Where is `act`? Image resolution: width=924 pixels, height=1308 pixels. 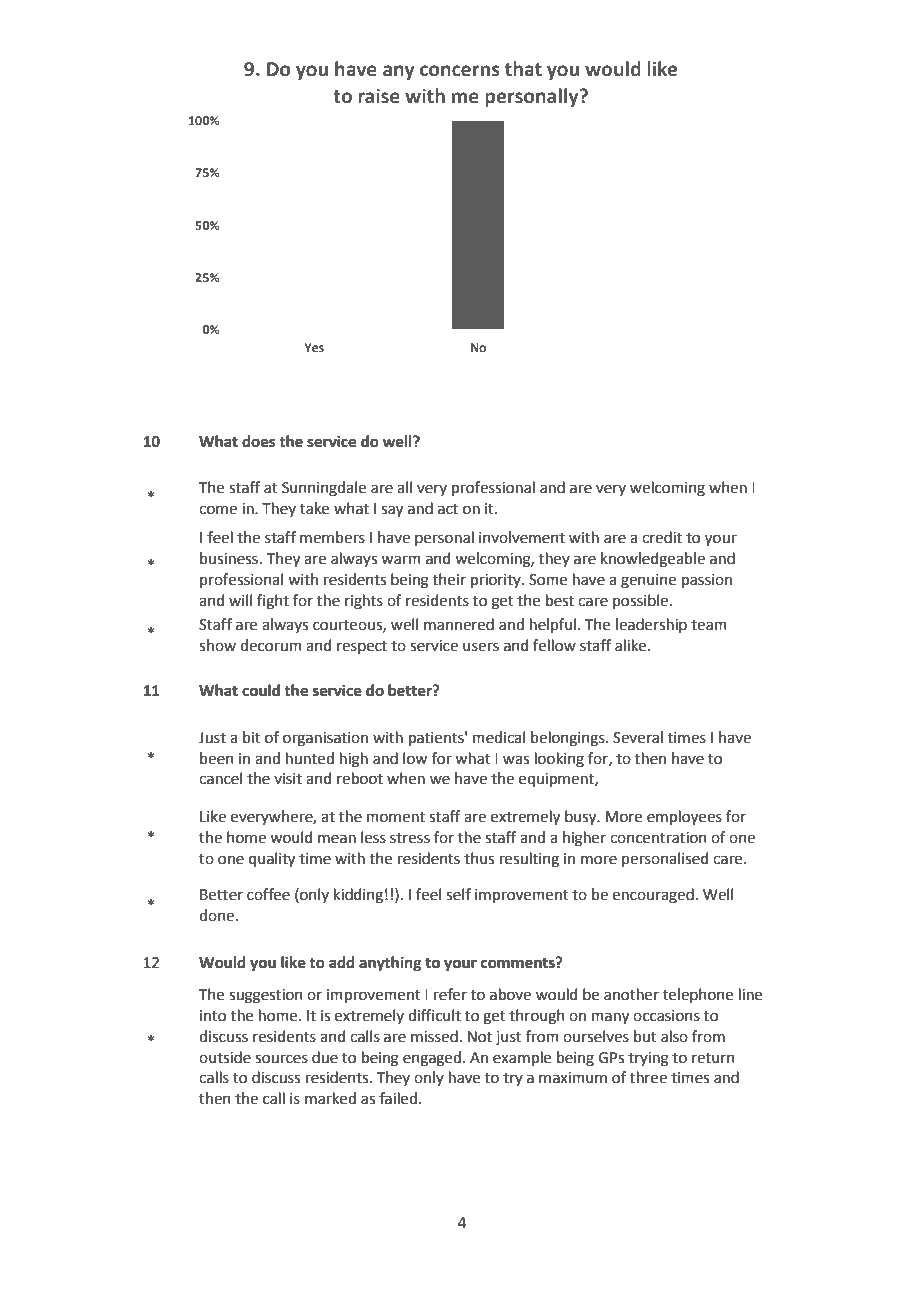
act is located at coordinates (448, 509).
